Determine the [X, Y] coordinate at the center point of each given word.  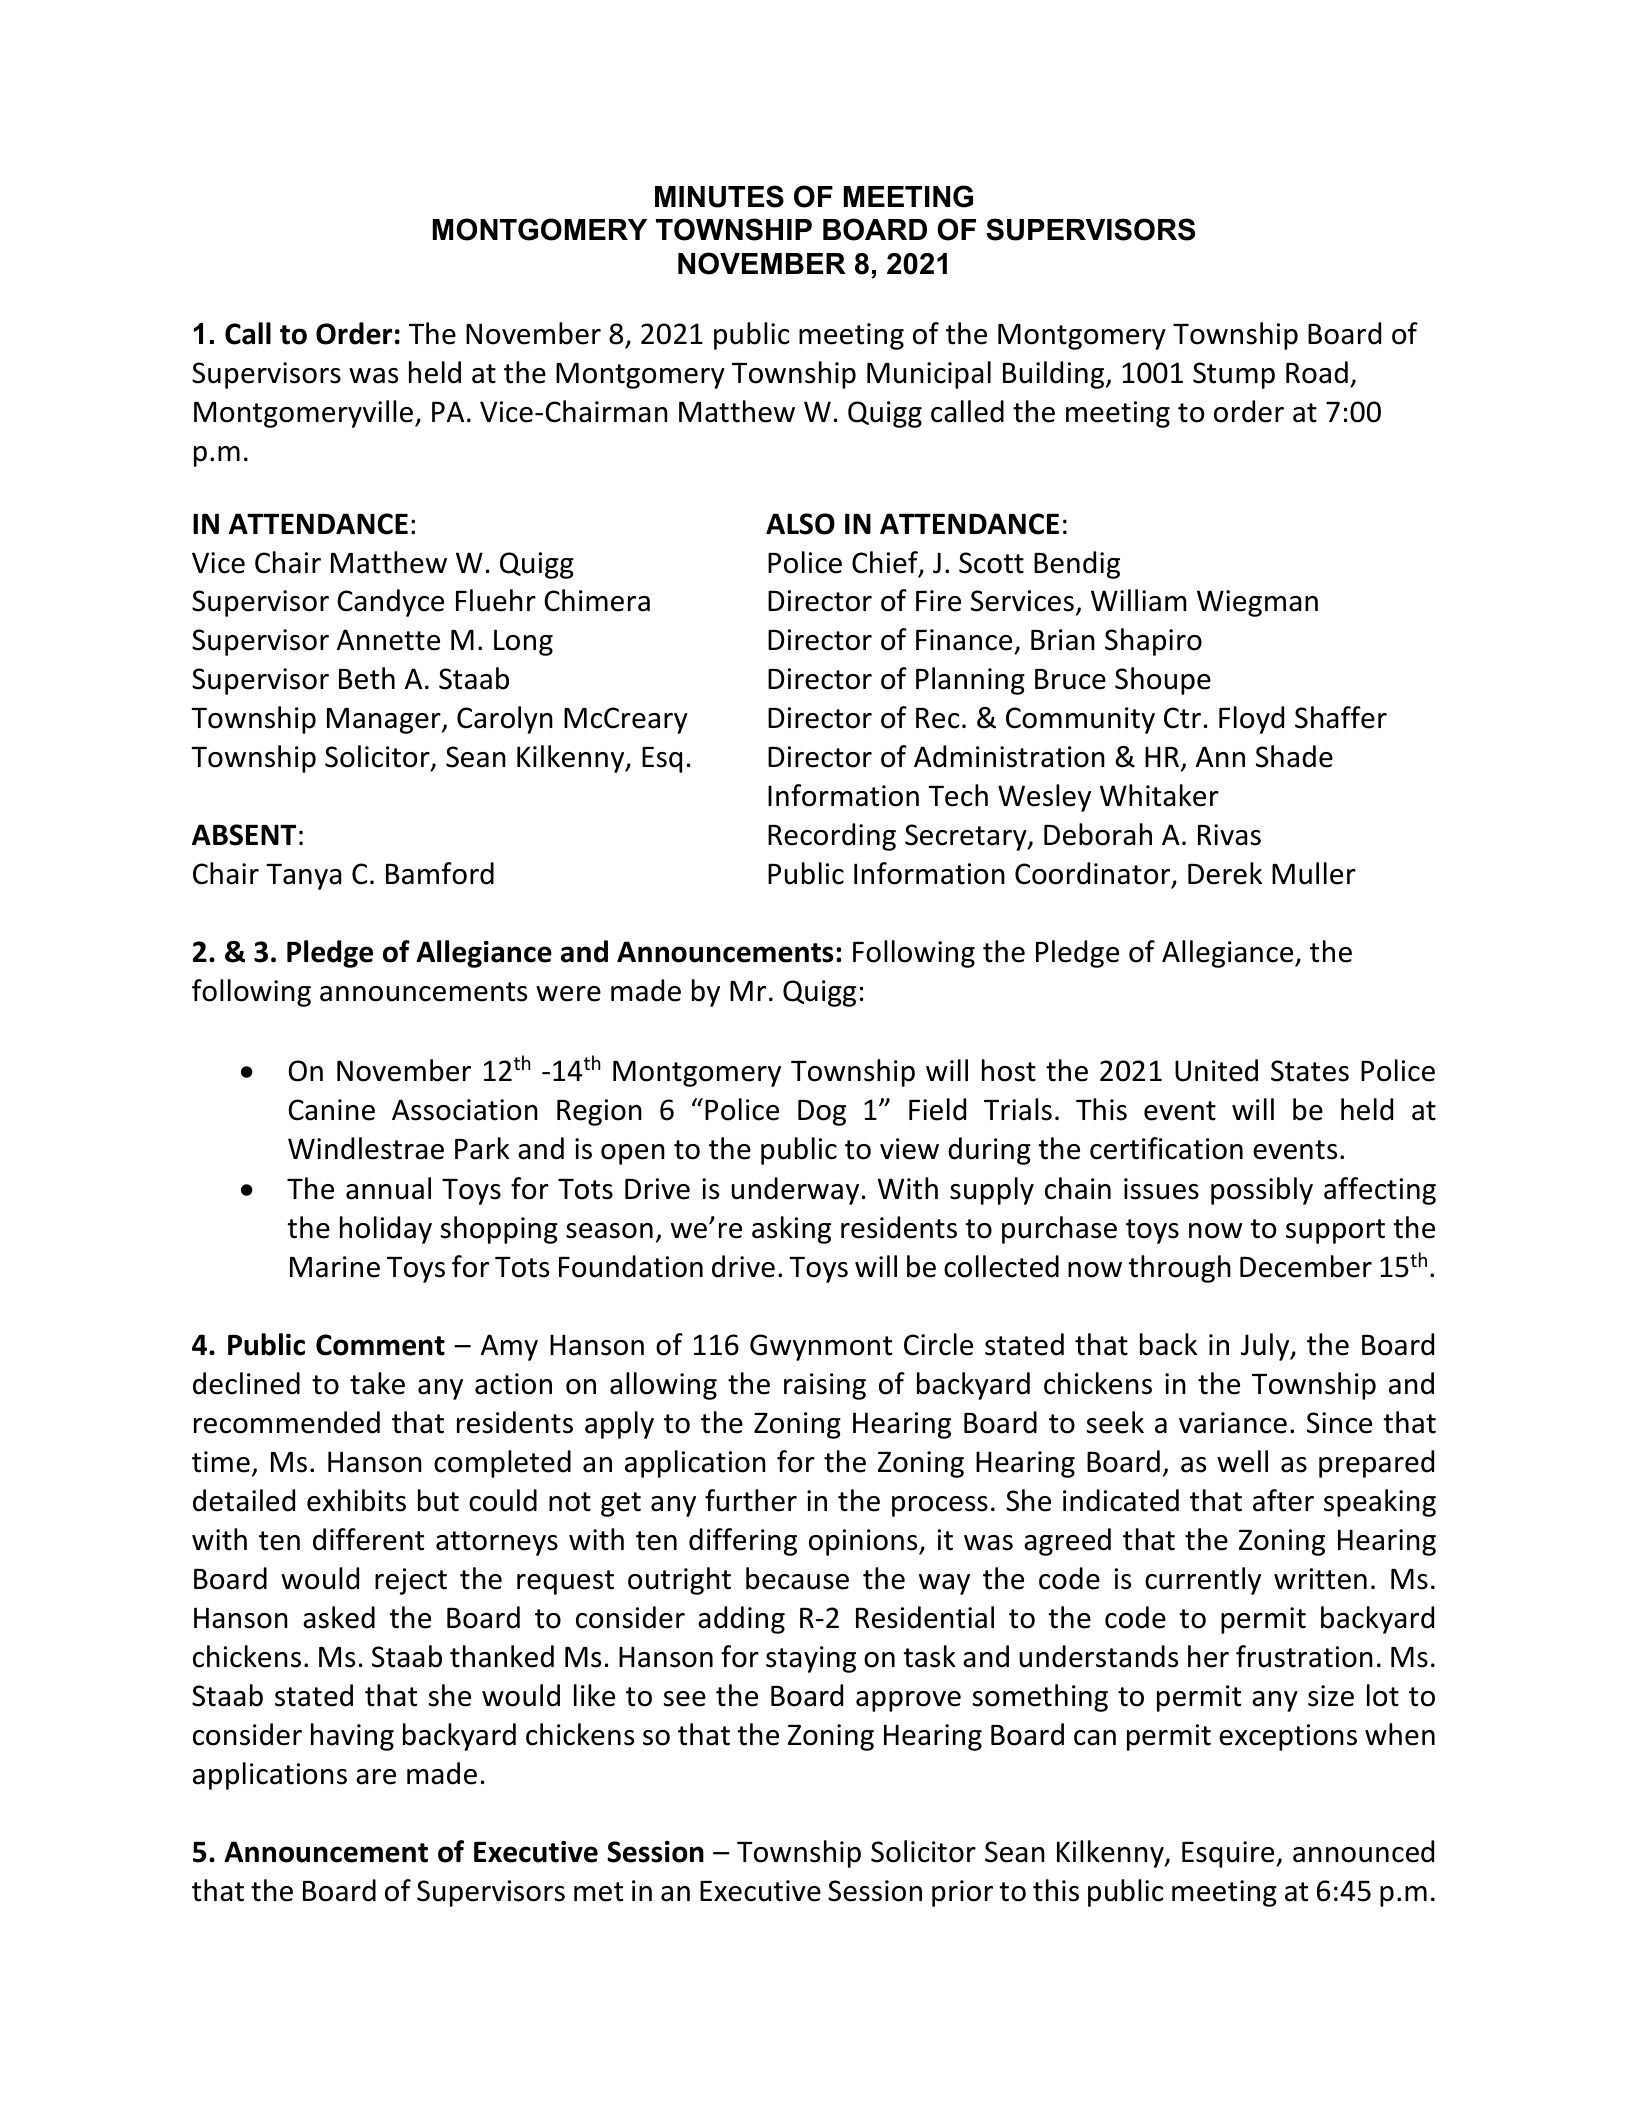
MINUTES [719, 196]
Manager [385, 721]
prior [962, 1893]
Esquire [1229, 1854]
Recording [832, 837]
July [1266, 1347]
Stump [1234, 375]
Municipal [929, 375]
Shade [1294, 756]
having [352, 1737]
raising [825, 1386]
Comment [380, 1345]
